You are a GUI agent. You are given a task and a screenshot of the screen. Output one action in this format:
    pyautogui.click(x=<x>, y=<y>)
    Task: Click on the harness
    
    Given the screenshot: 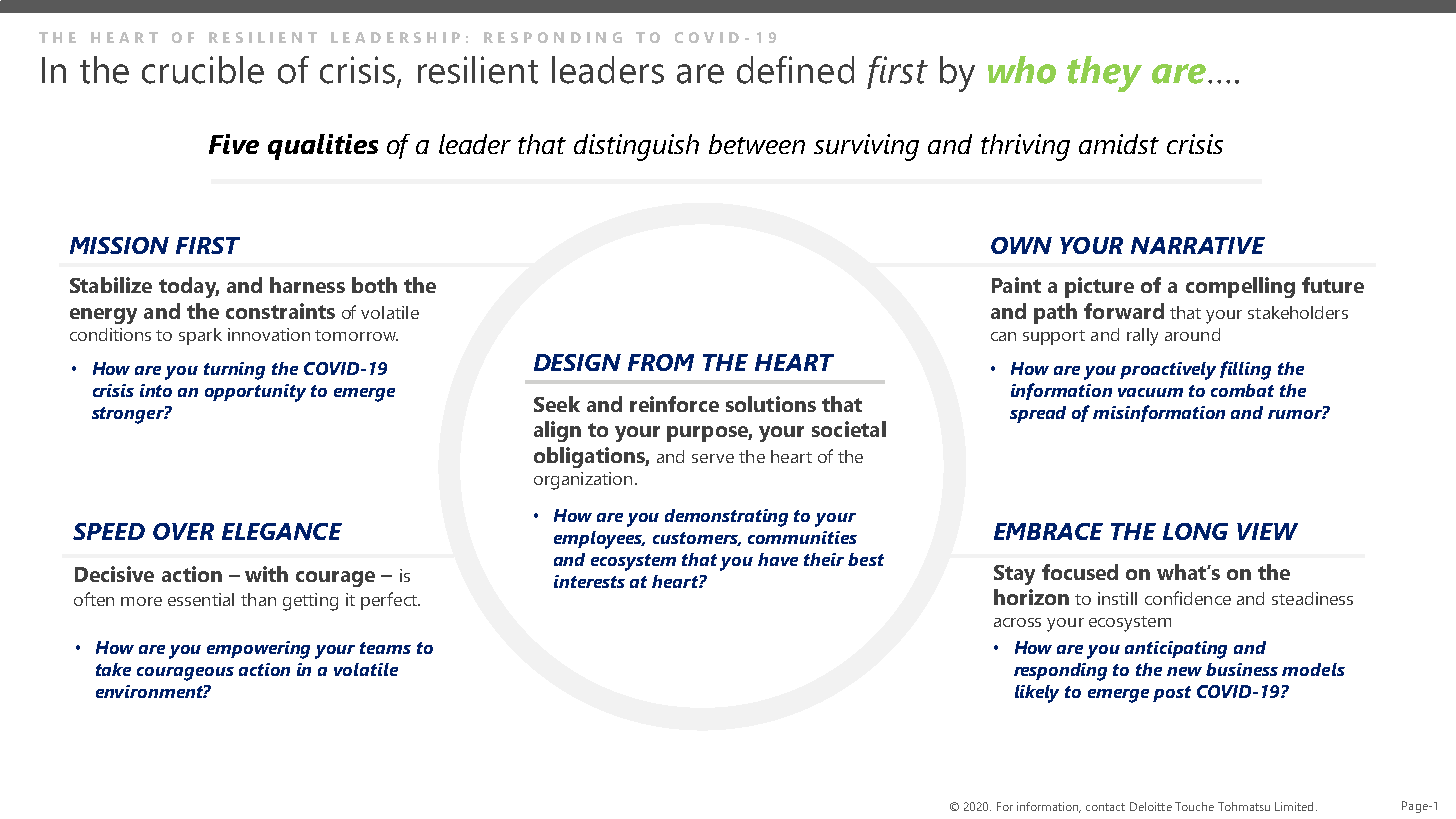 What is the action you would take?
    pyautogui.click(x=307, y=285)
